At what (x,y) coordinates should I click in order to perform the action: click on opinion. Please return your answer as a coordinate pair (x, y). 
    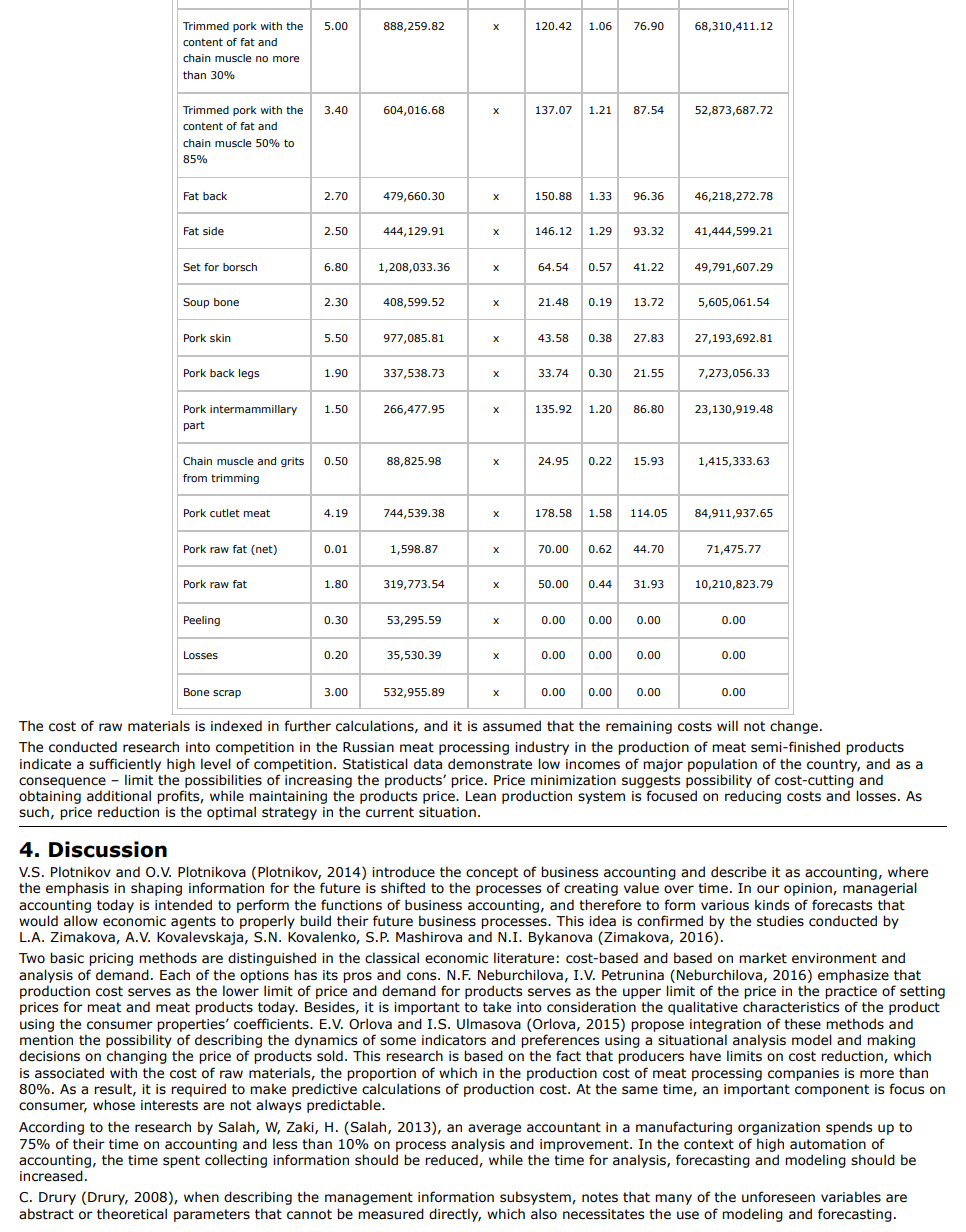
    Looking at the image, I should click on (809, 889).
